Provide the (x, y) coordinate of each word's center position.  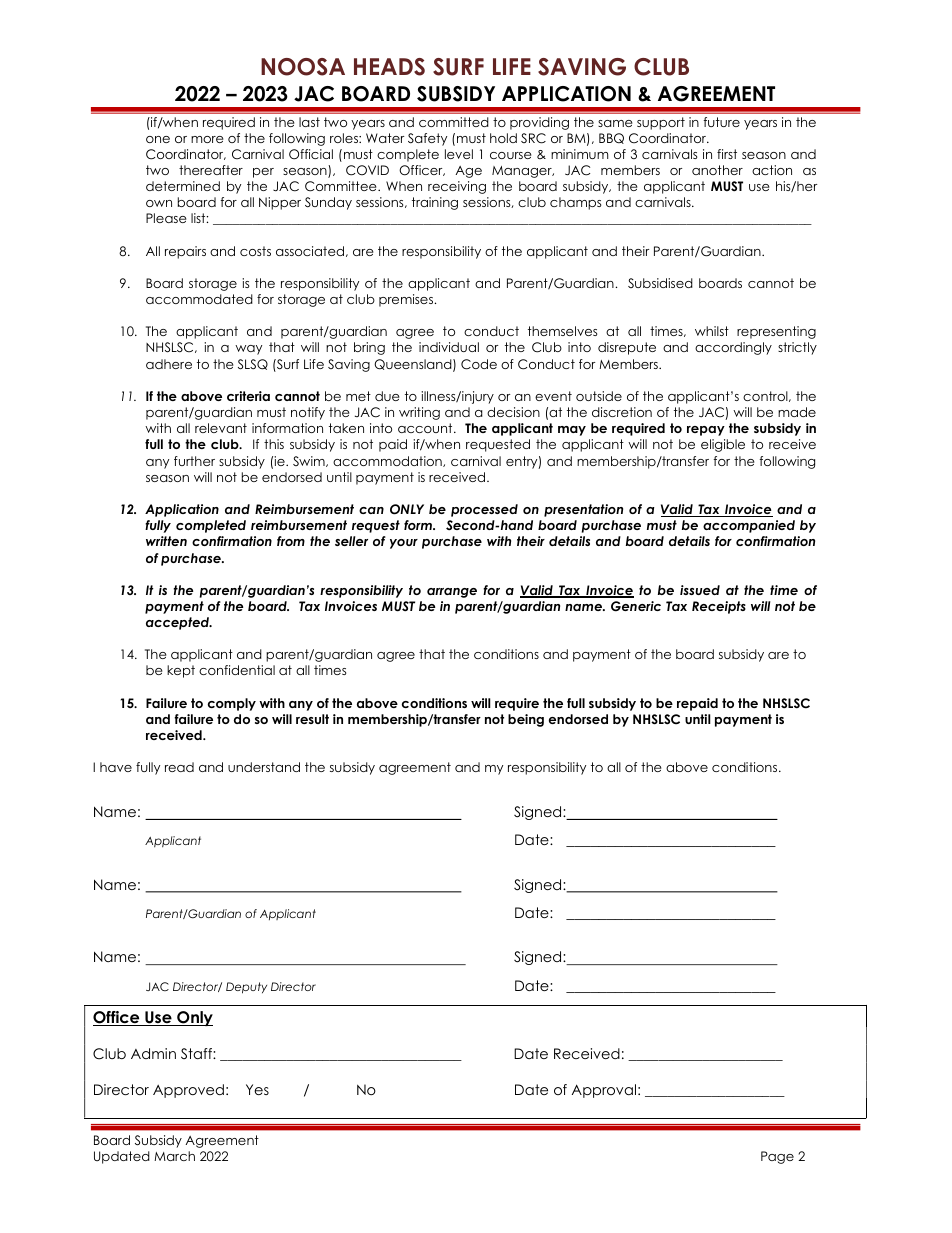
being (526, 720)
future (721, 122)
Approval (604, 1091)
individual (449, 347)
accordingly (733, 348)
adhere (169, 364)
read (179, 767)
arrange (452, 593)
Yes (257, 1089)
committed (454, 122)
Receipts (719, 607)
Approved (188, 1091)
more (207, 139)
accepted (178, 623)
